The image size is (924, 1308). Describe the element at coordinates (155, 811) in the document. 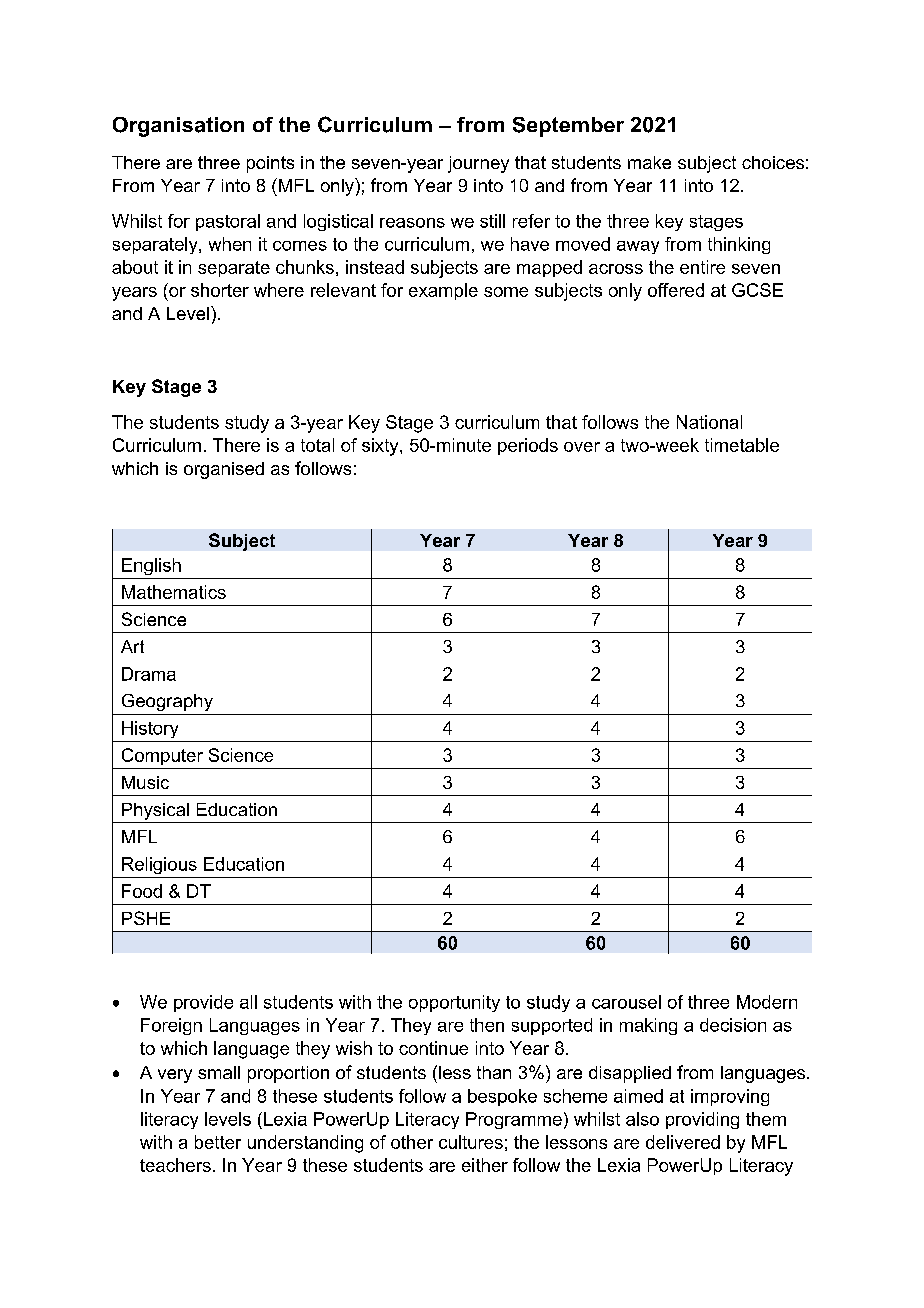

I see `Physical` at that location.
